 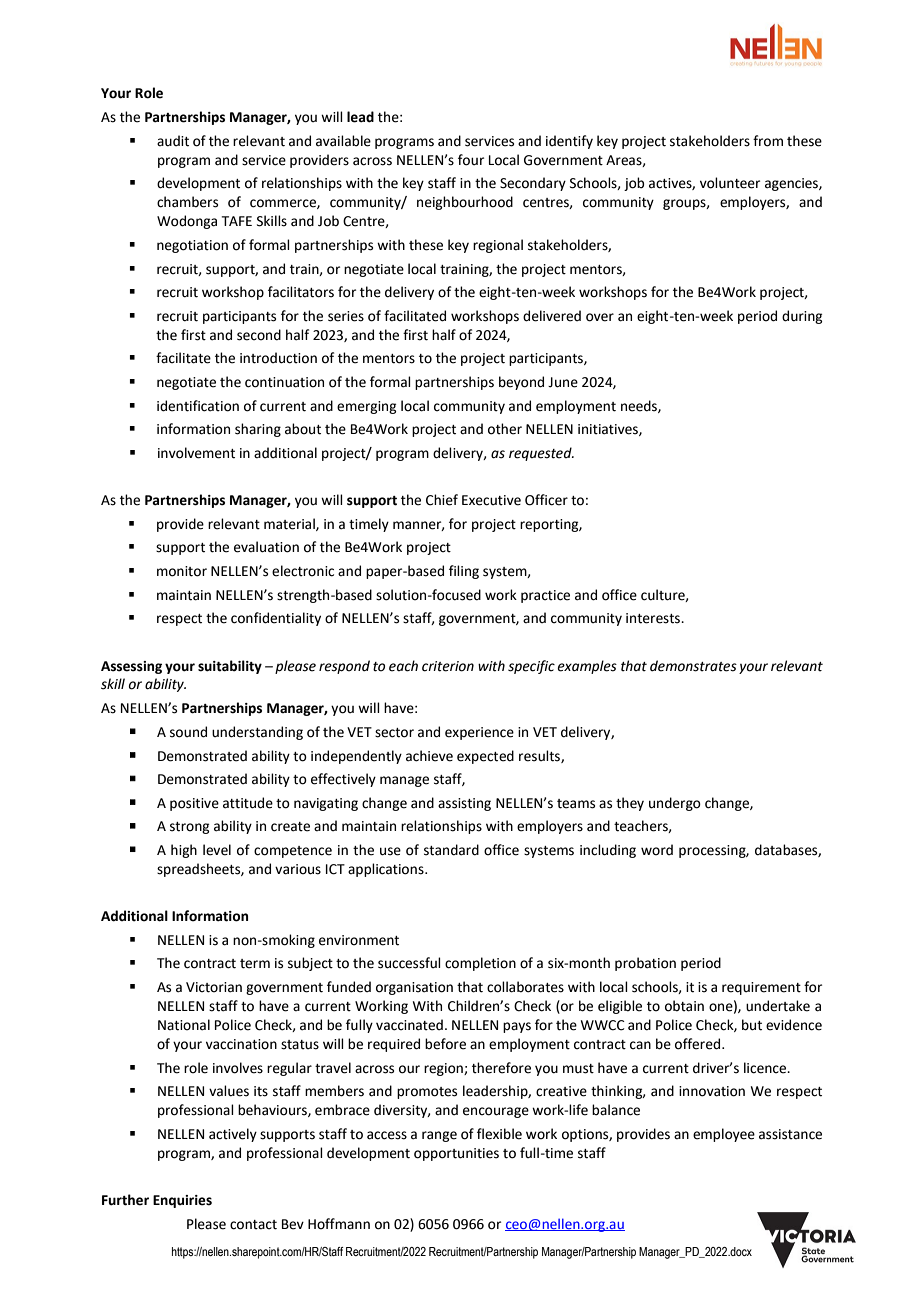 I want to click on volunteer, so click(x=730, y=183).
